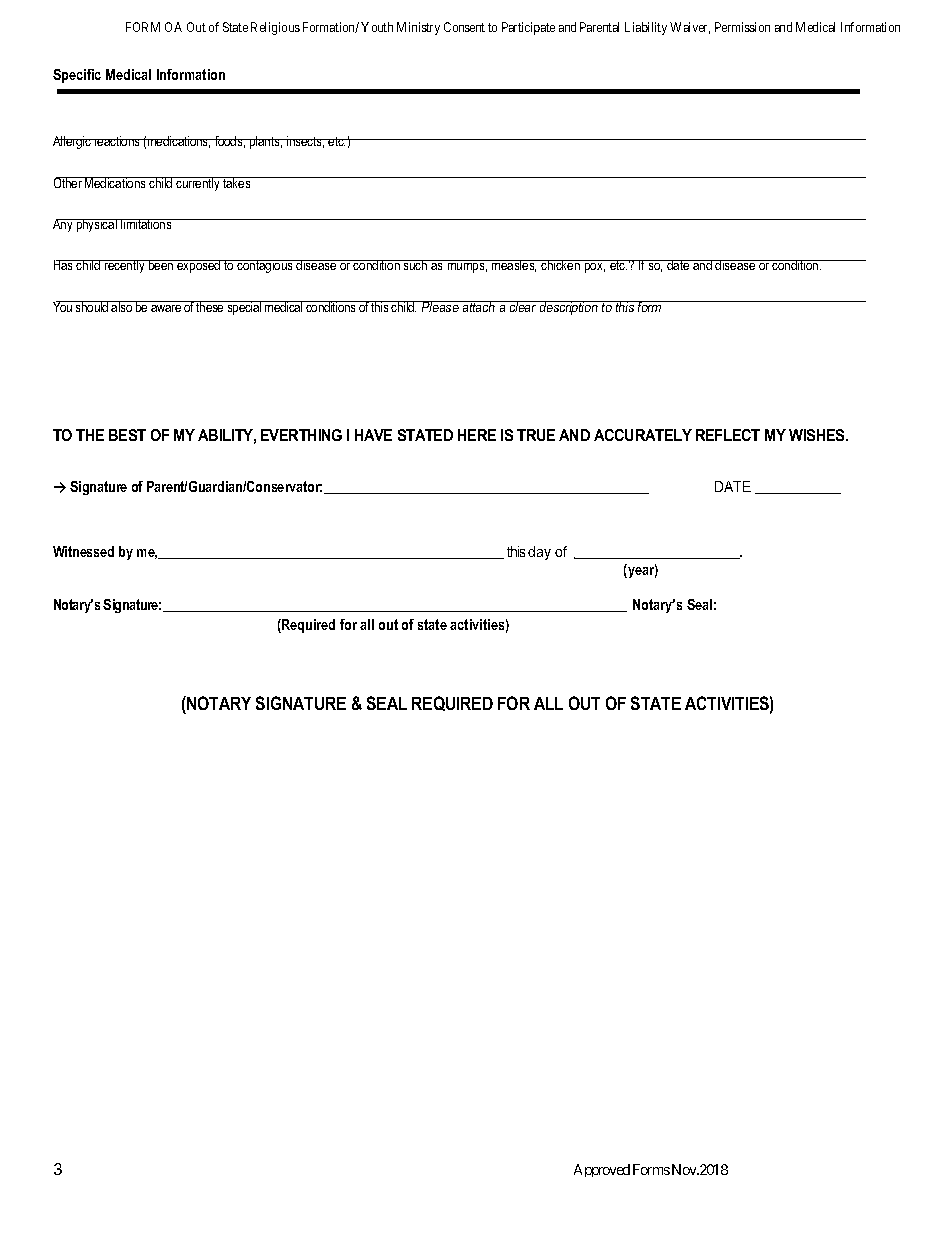 Image resolution: width=952 pixels, height=1233 pixels. I want to click on Approved, so click(602, 1170).
